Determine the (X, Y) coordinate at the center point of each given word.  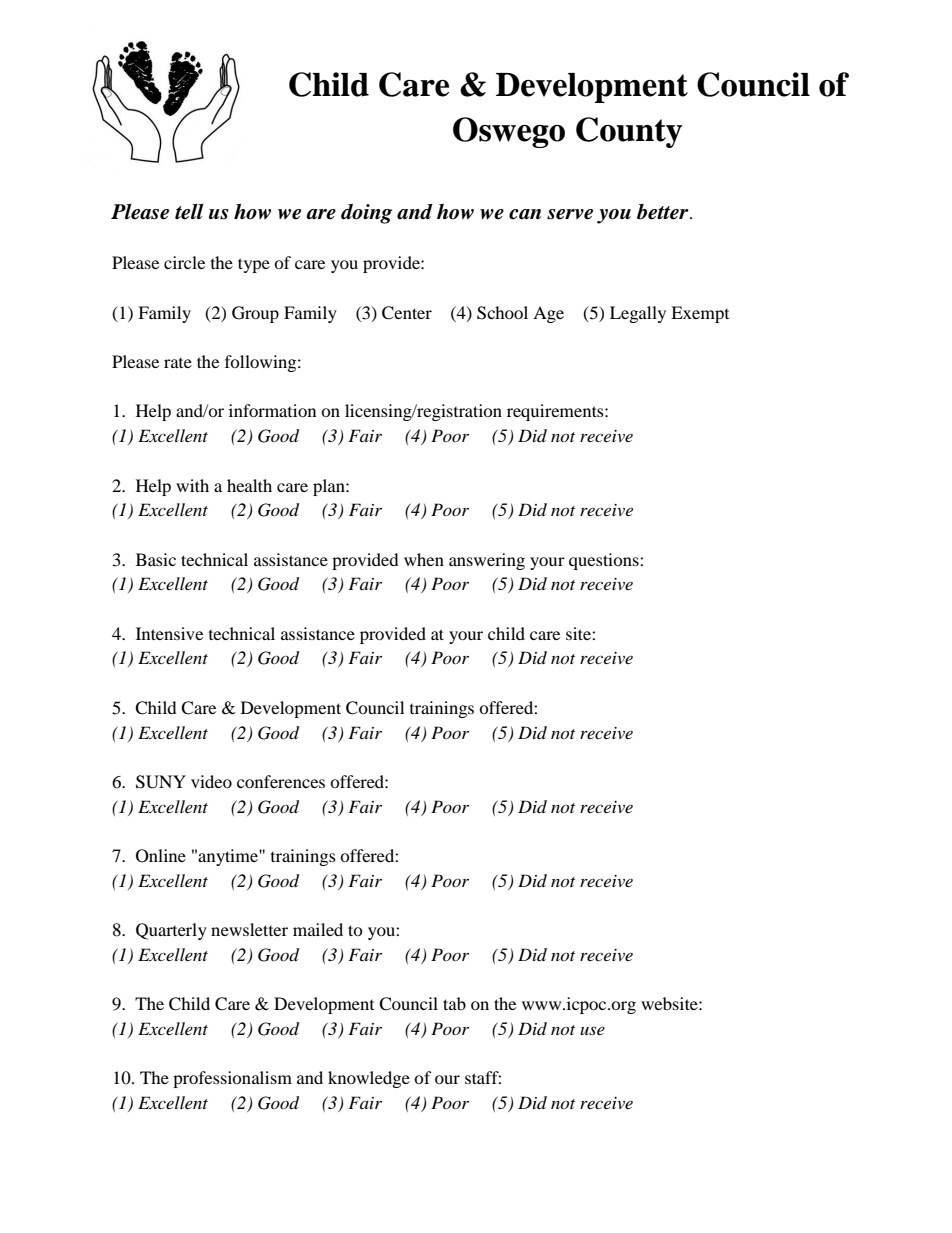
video (211, 781)
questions (605, 561)
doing (366, 214)
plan (330, 487)
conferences (281, 781)
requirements (556, 412)
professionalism (232, 1079)
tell (189, 212)
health (249, 485)
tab (454, 1003)
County (629, 132)
